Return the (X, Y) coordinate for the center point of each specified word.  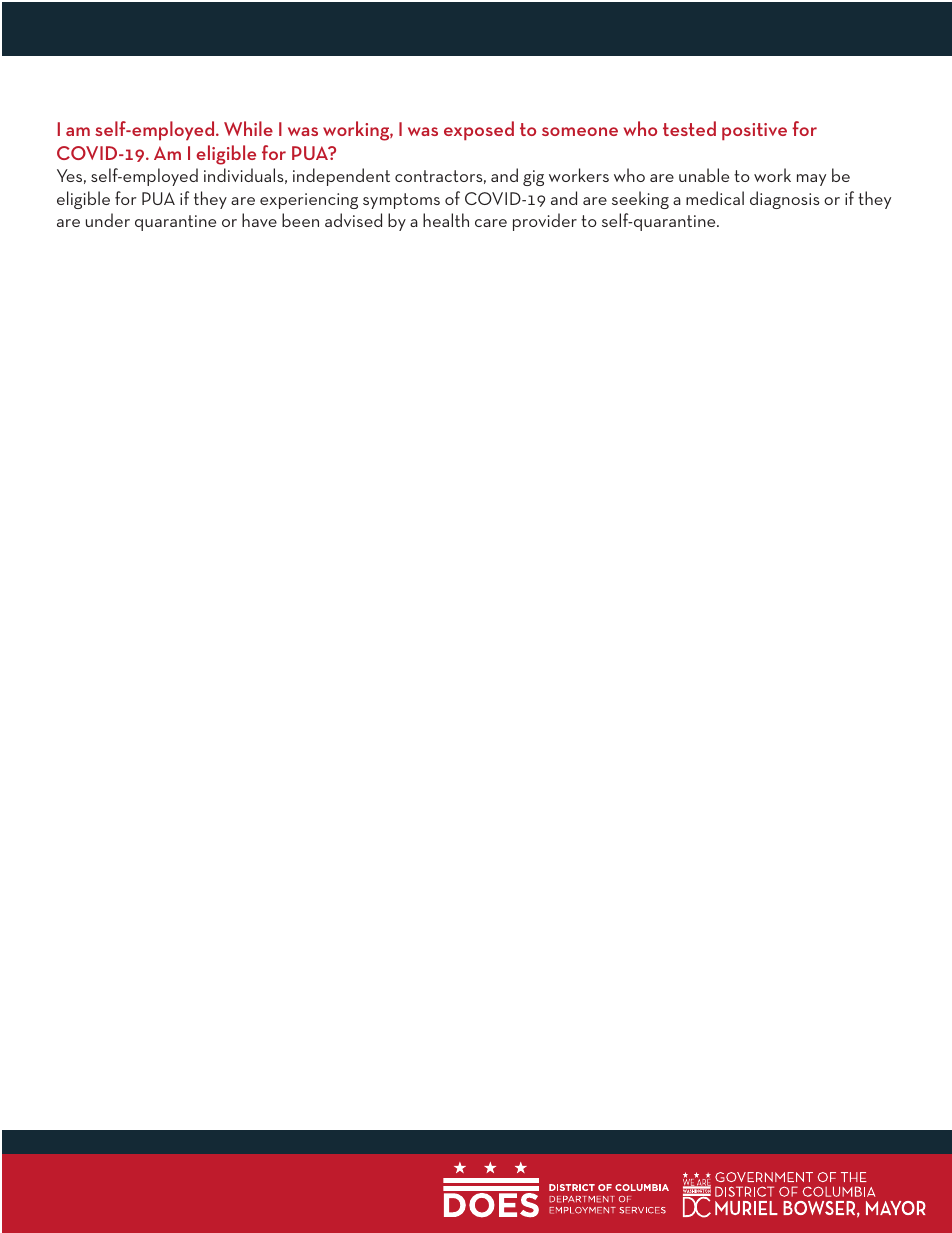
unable (704, 175)
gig (533, 178)
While (248, 128)
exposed (479, 130)
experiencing (309, 201)
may (811, 180)
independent (341, 177)
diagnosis (784, 200)
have (259, 220)
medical (715, 198)
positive (754, 131)
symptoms (401, 201)
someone (580, 131)
